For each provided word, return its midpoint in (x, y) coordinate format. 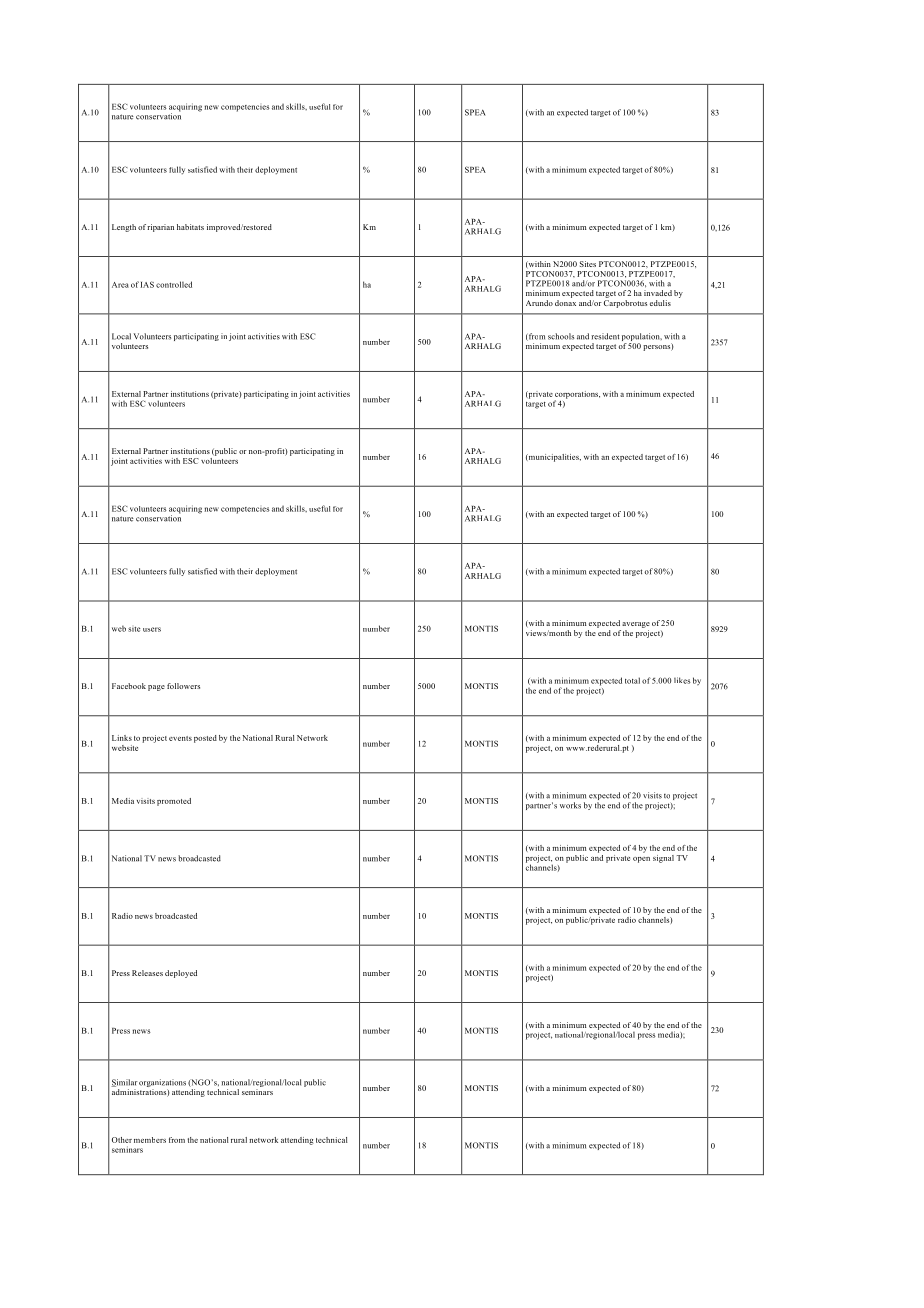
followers (183, 686)
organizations (162, 1084)
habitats (190, 227)
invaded (658, 293)
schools (561, 336)
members (150, 1140)
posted (205, 739)
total (632, 680)
